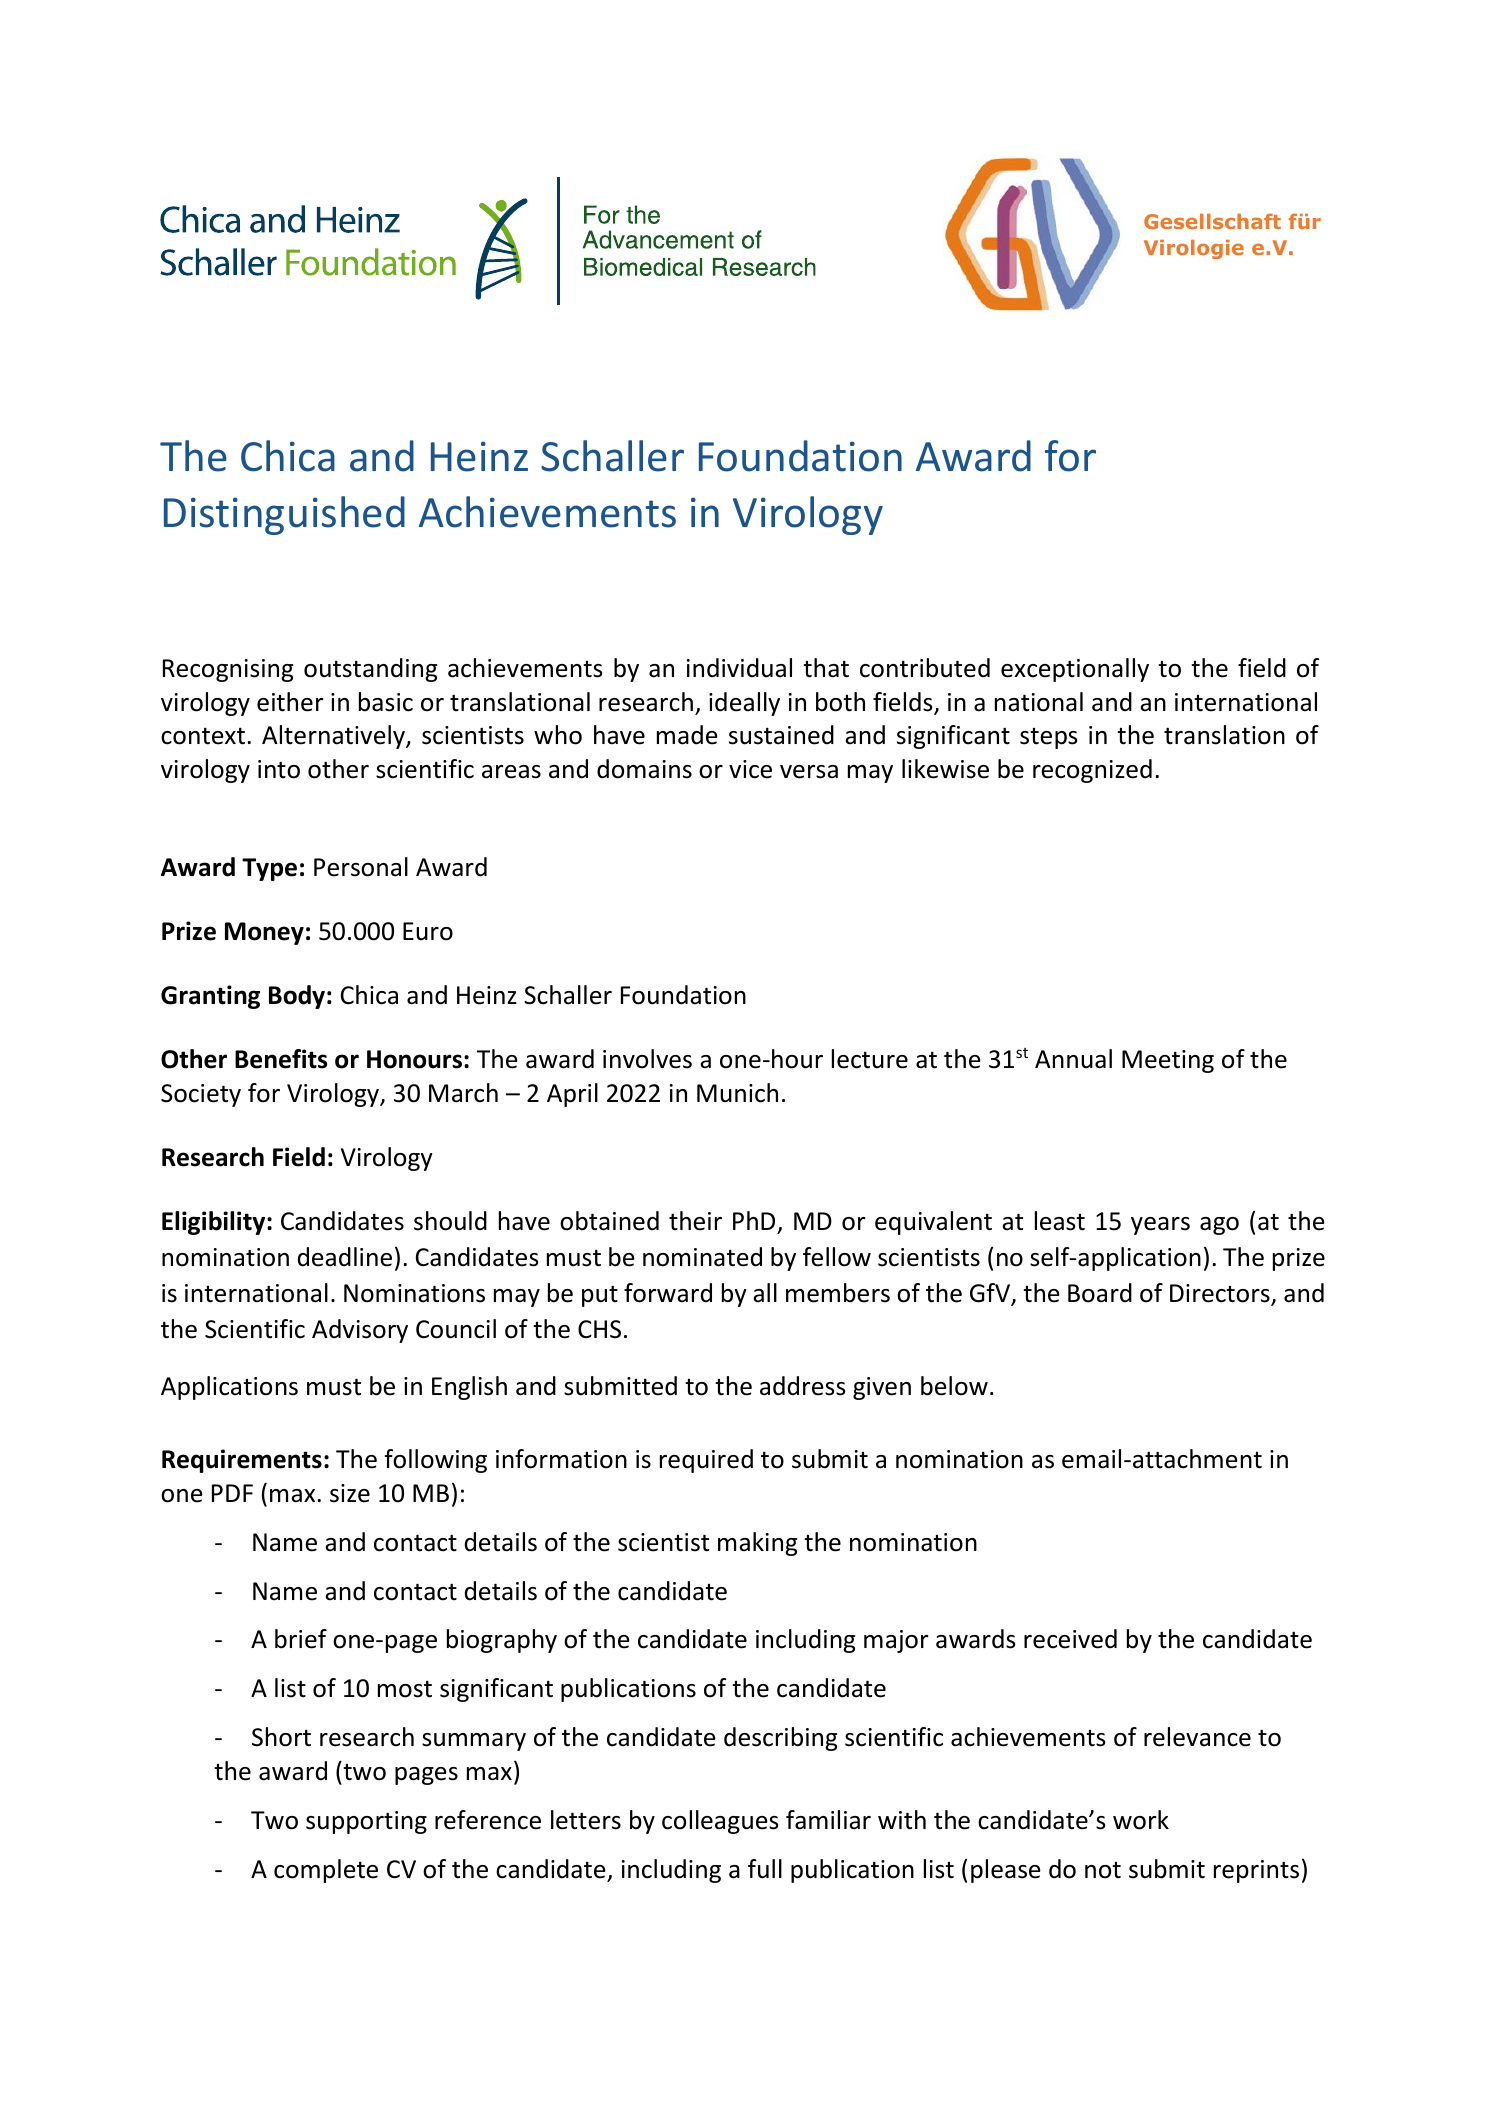 The image size is (1497, 2117). What do you see at coordinates (1092, 771) in the screenshot?
I see `recognized` at bounding box center [1092, 771].
